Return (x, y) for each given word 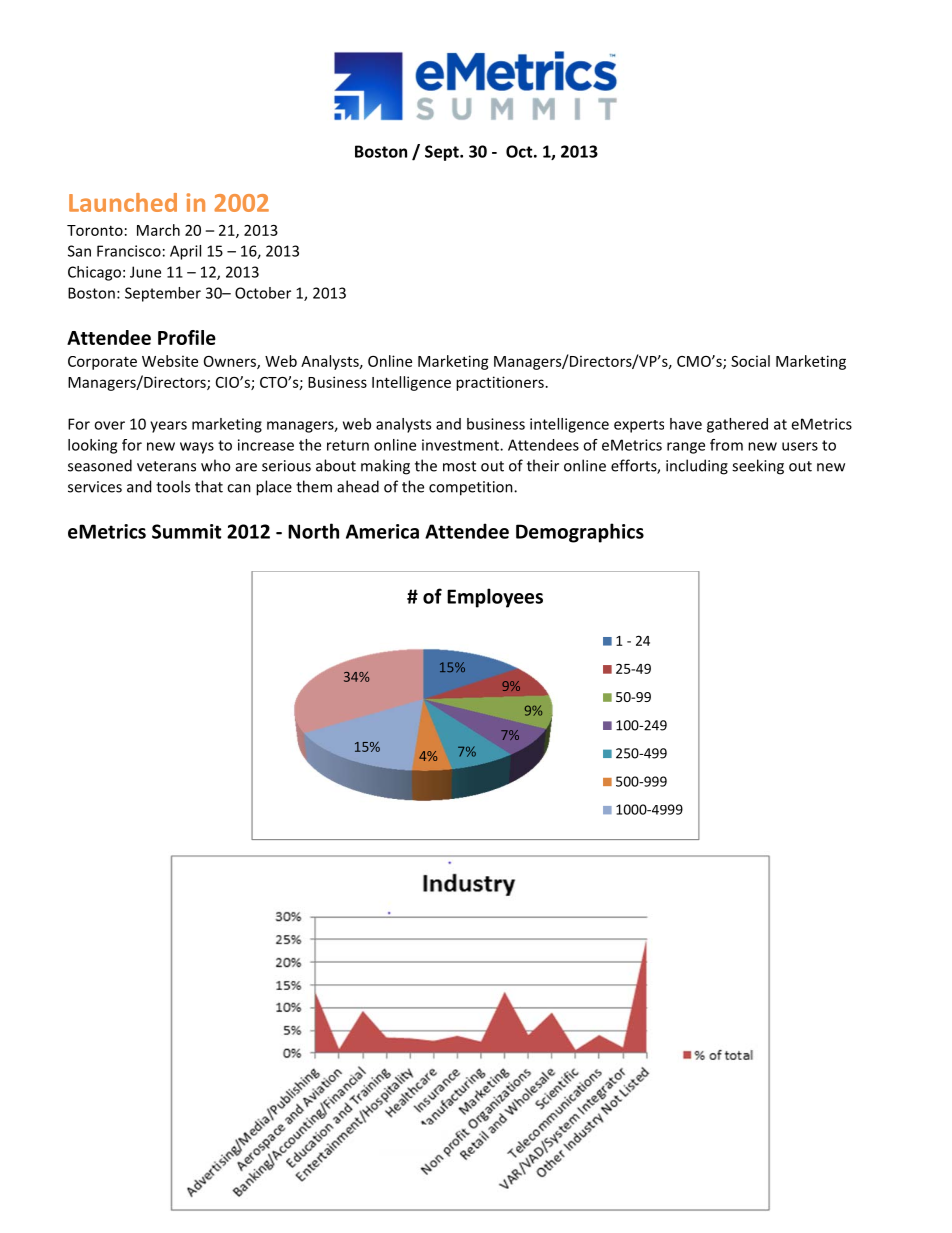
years (168, 427)
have (686, 424)
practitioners (500, 383)
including (697, 467)
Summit (186, 531)
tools (173, 486)
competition (472, 488)
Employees (495, 598)
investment (461, 445)
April (185, 252)
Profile (187, 337)
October (263, 293)
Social (750, 361)
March (158, 230)
